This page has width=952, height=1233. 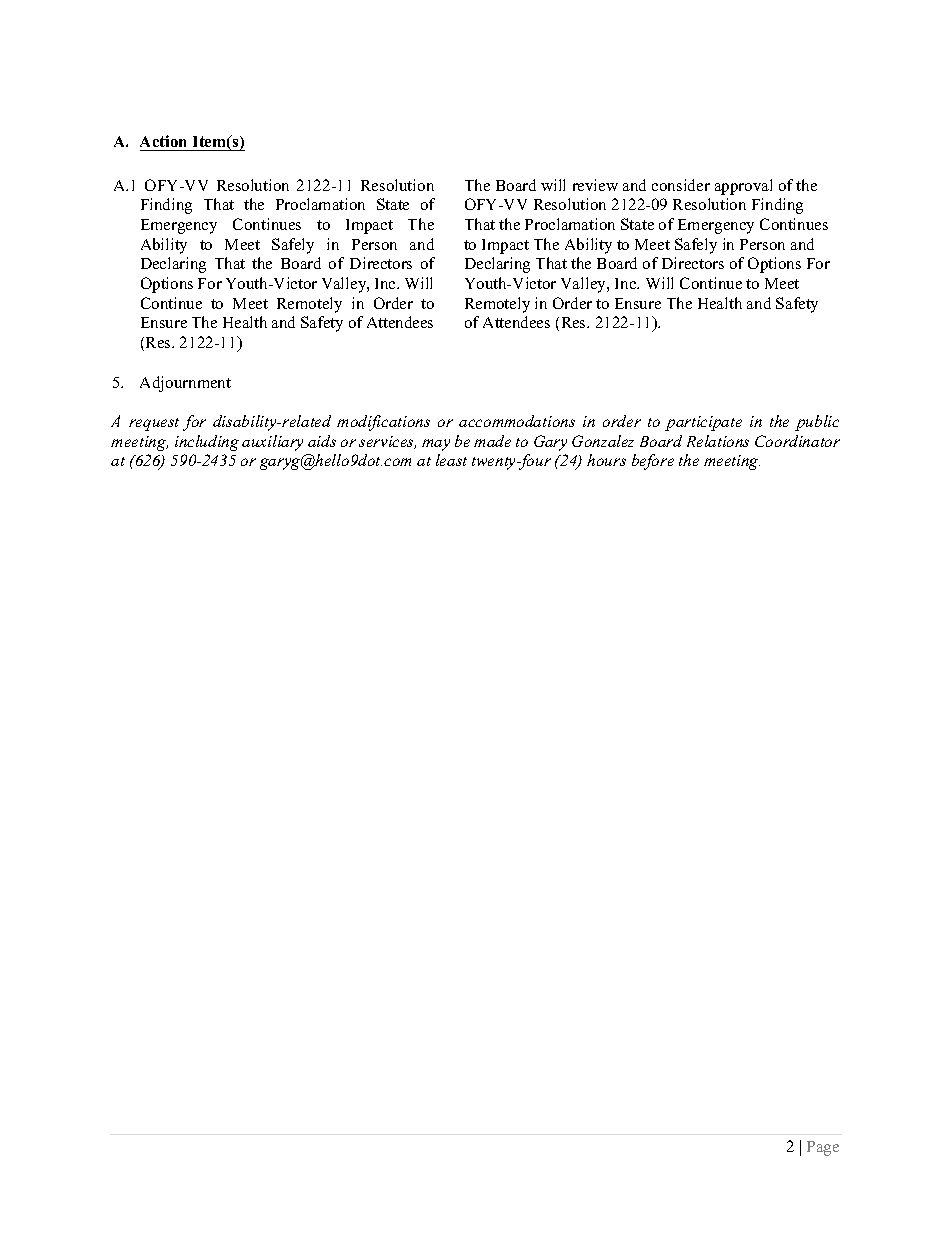 What do you see at coordinates (387, 442) in the page?
I see `services` at bounding box center [387, 442].
